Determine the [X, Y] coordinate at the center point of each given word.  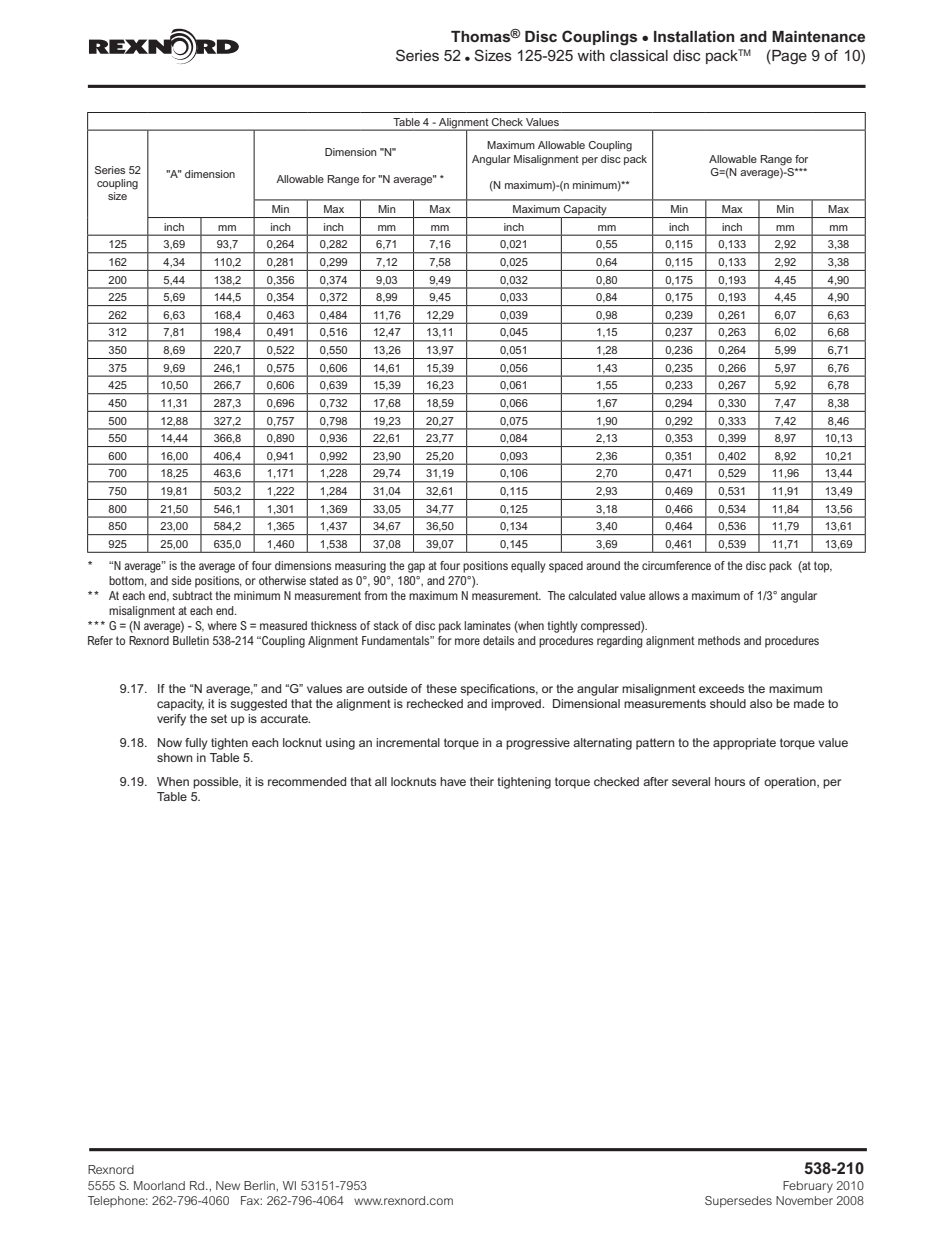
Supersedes [738, 1202]
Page [788, 57]
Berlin [260, 1185]
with [591, 55]
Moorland [159, 1185]
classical [639, 55]
